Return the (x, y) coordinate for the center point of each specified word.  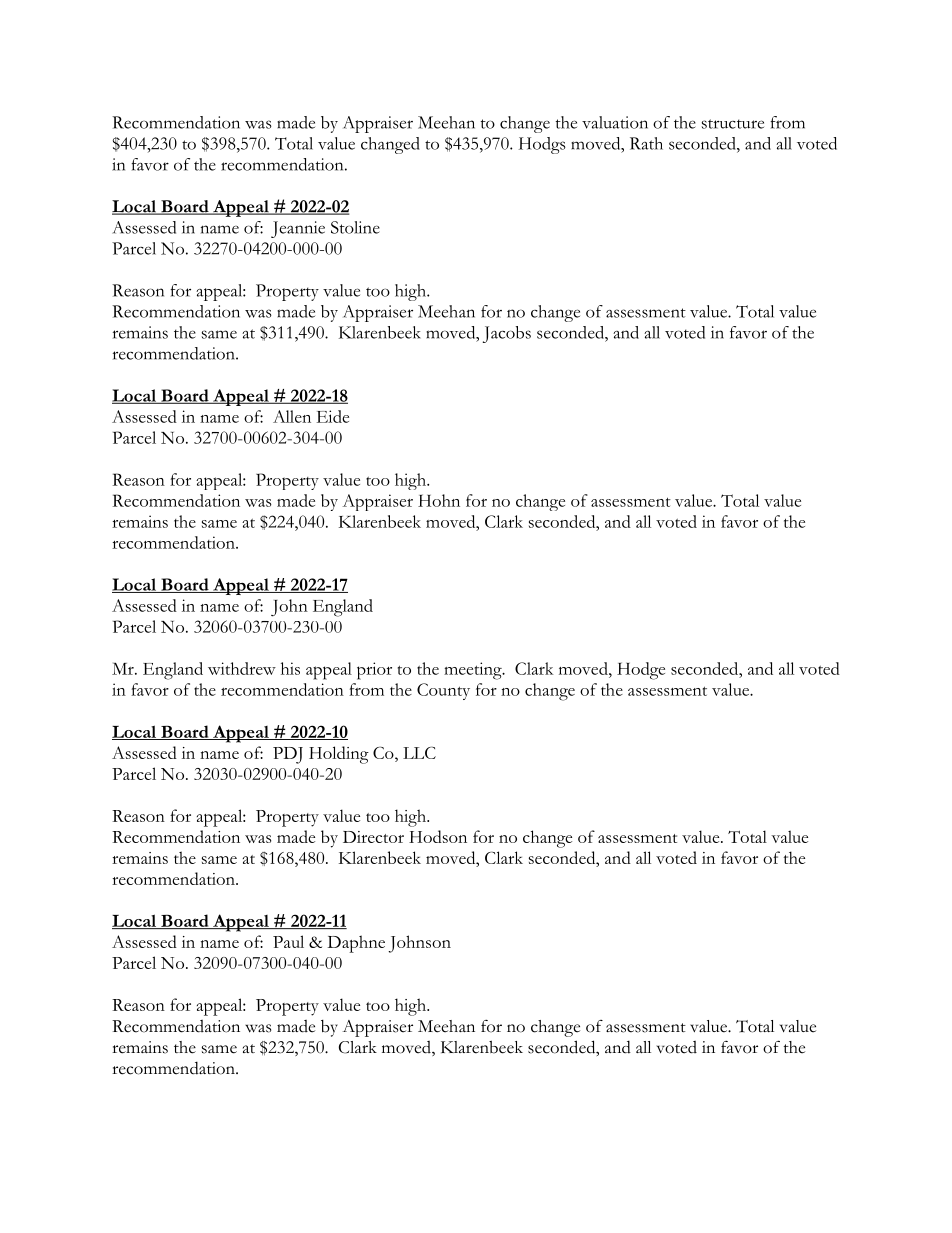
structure (733, 124)
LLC (419, 752)
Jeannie (298, 229)
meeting (474, 671)
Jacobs (507, 334)
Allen (292, 416)
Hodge (641, 671)
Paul (288, 941)
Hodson (438, 836)
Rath (646, 143)
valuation (615, 122)
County (443, 691)
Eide (332, 416)
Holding (339, 755)
